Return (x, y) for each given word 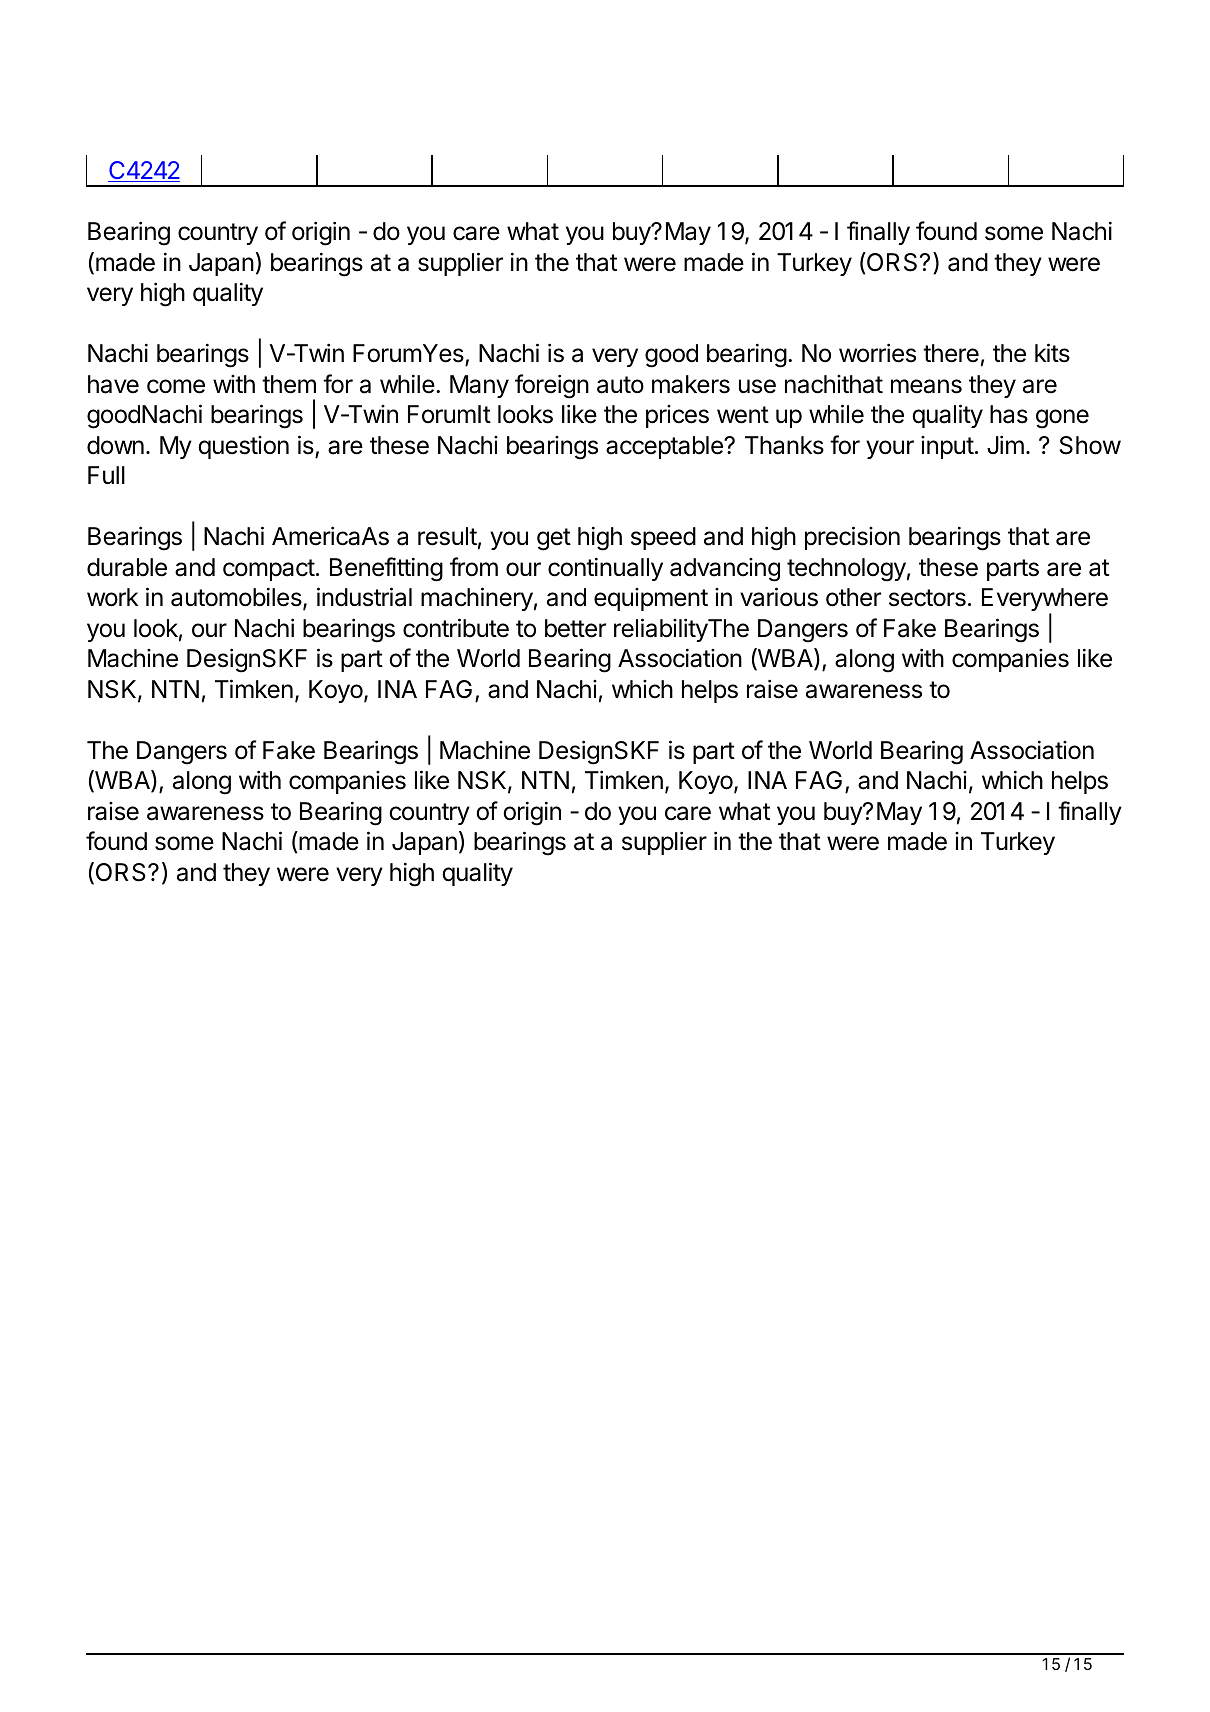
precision (852, 538)
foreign (552, 386)
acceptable (665, 447)
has (1009, 414)
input (947, 447)
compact (269, 570)
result (447, 536)
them (289, 384)
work (112, 597)
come (176, 386)
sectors (927, 598)
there (951, 353)
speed (663, 538)
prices (677, 416)
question (243, 447)
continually (605, 569)
